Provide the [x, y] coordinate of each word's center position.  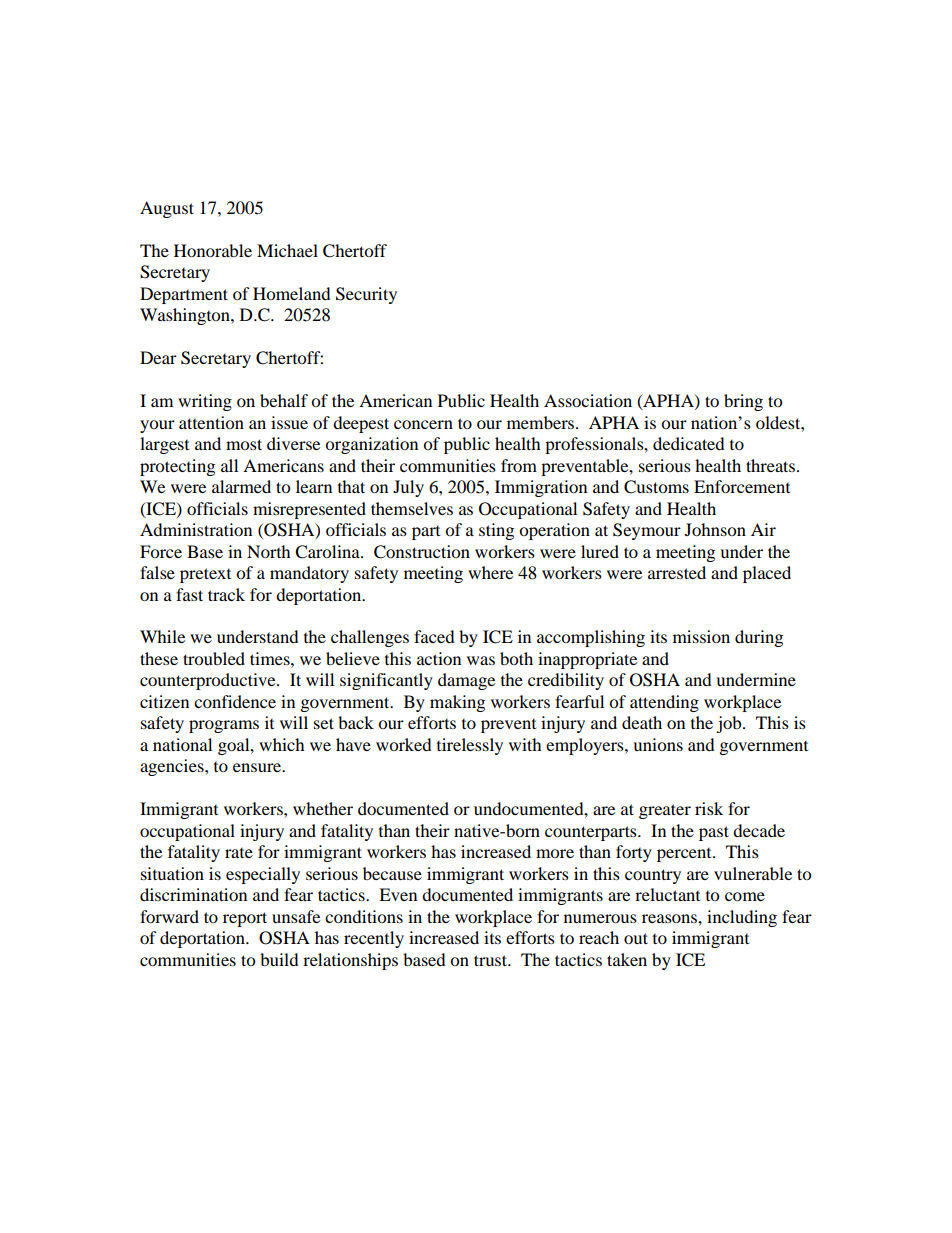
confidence [235, 701]
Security [366, 295]
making [457, 703]
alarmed [241, 486]
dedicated [689, 443]
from [519, 465]
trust [492, 960]
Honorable [213, 250]
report [245, 919]
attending [664, 703]
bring [743, 402]
